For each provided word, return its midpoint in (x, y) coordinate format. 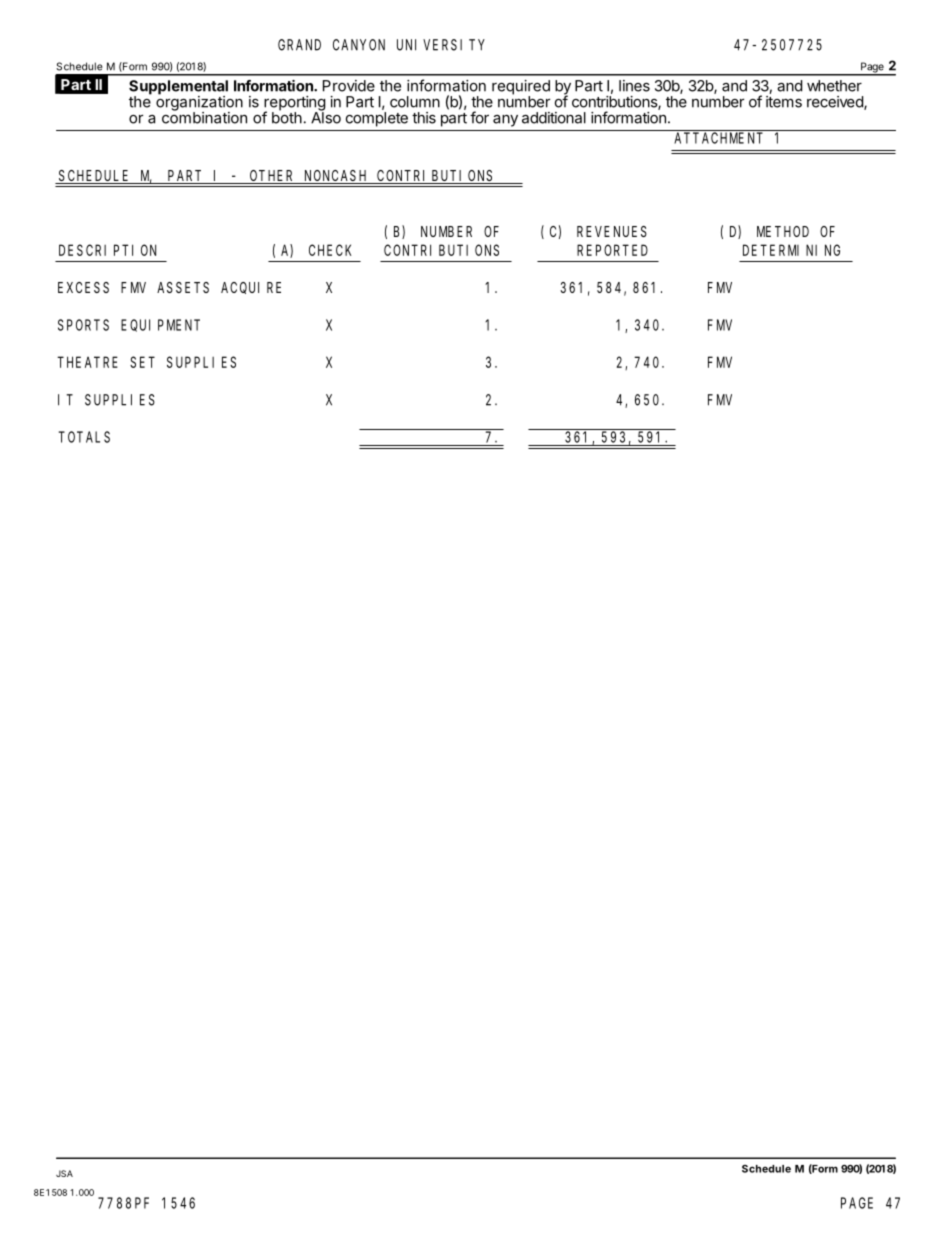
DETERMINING (791, 250)
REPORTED (612, 250)
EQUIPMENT (160, 325)
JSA (64, 1173)
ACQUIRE (251, 288)
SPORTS (83, 325)
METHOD (783, 231)
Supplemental (178, 88)
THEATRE (87, 362)
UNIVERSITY (441, 45)
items (784, 102)
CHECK (330, 250)
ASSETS (183, 287)
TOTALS (84, 437)
